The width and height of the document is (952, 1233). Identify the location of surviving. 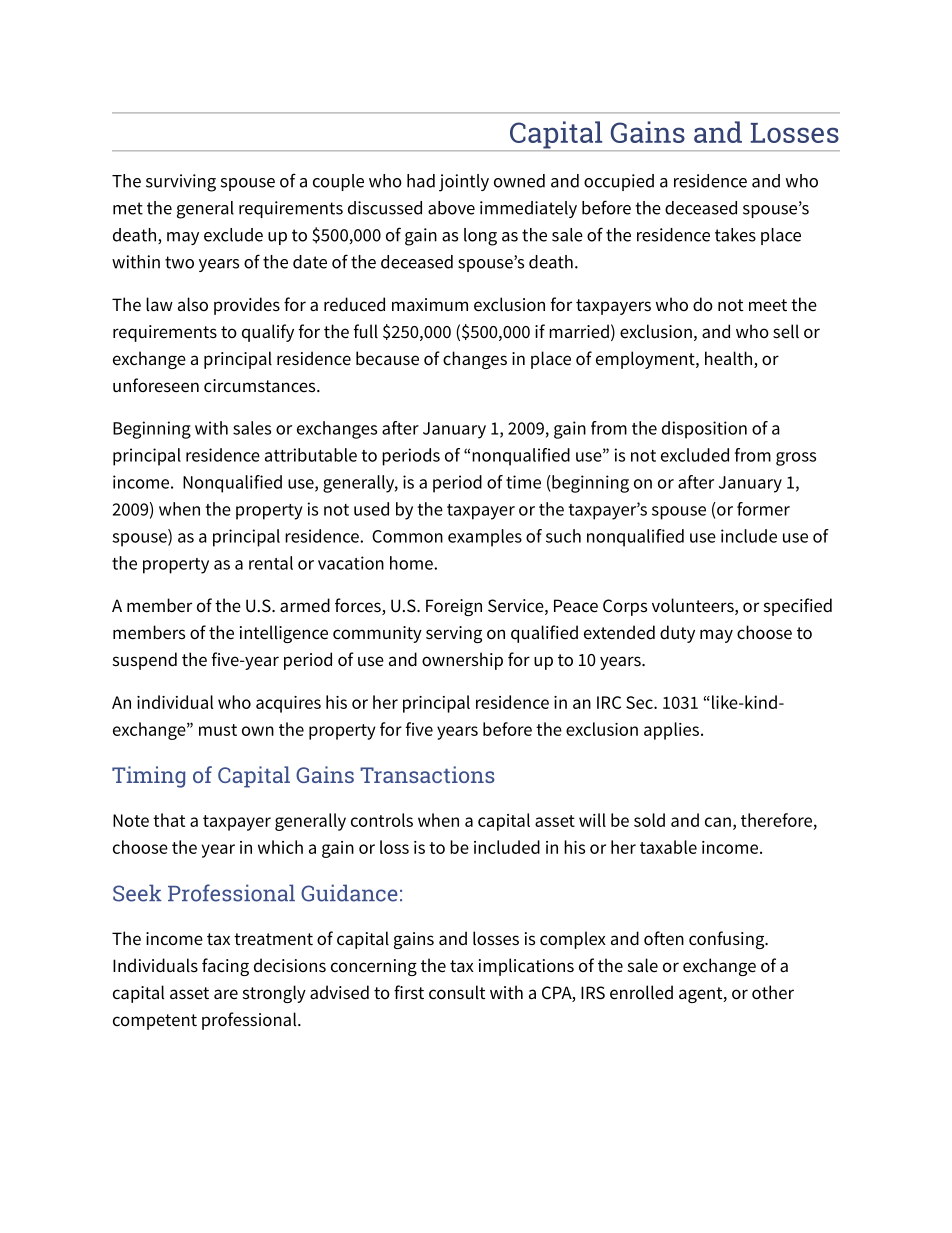
(181, 183).
